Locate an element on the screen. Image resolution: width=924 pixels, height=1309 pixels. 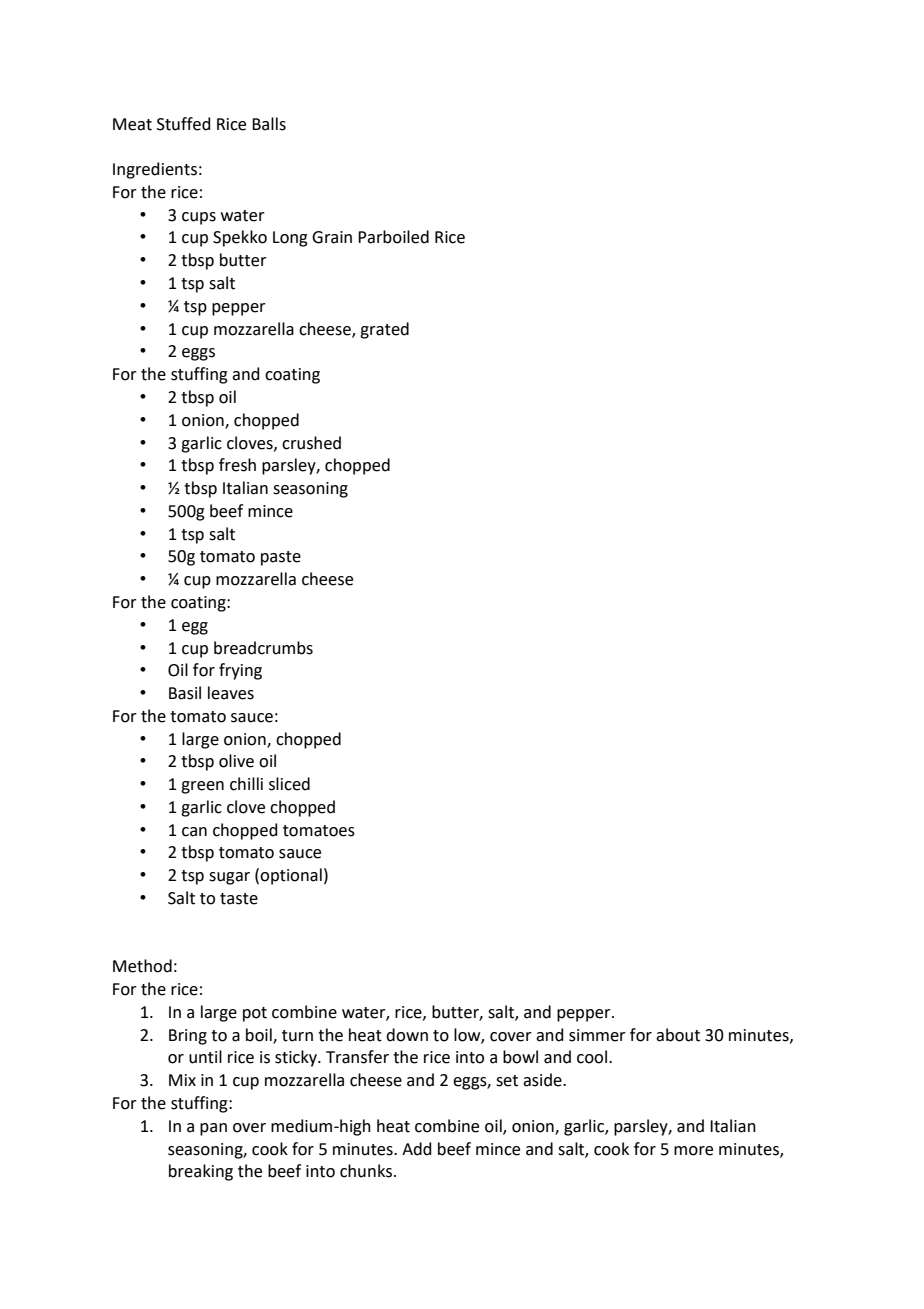
sugar is located at coordinates (229, 878).
